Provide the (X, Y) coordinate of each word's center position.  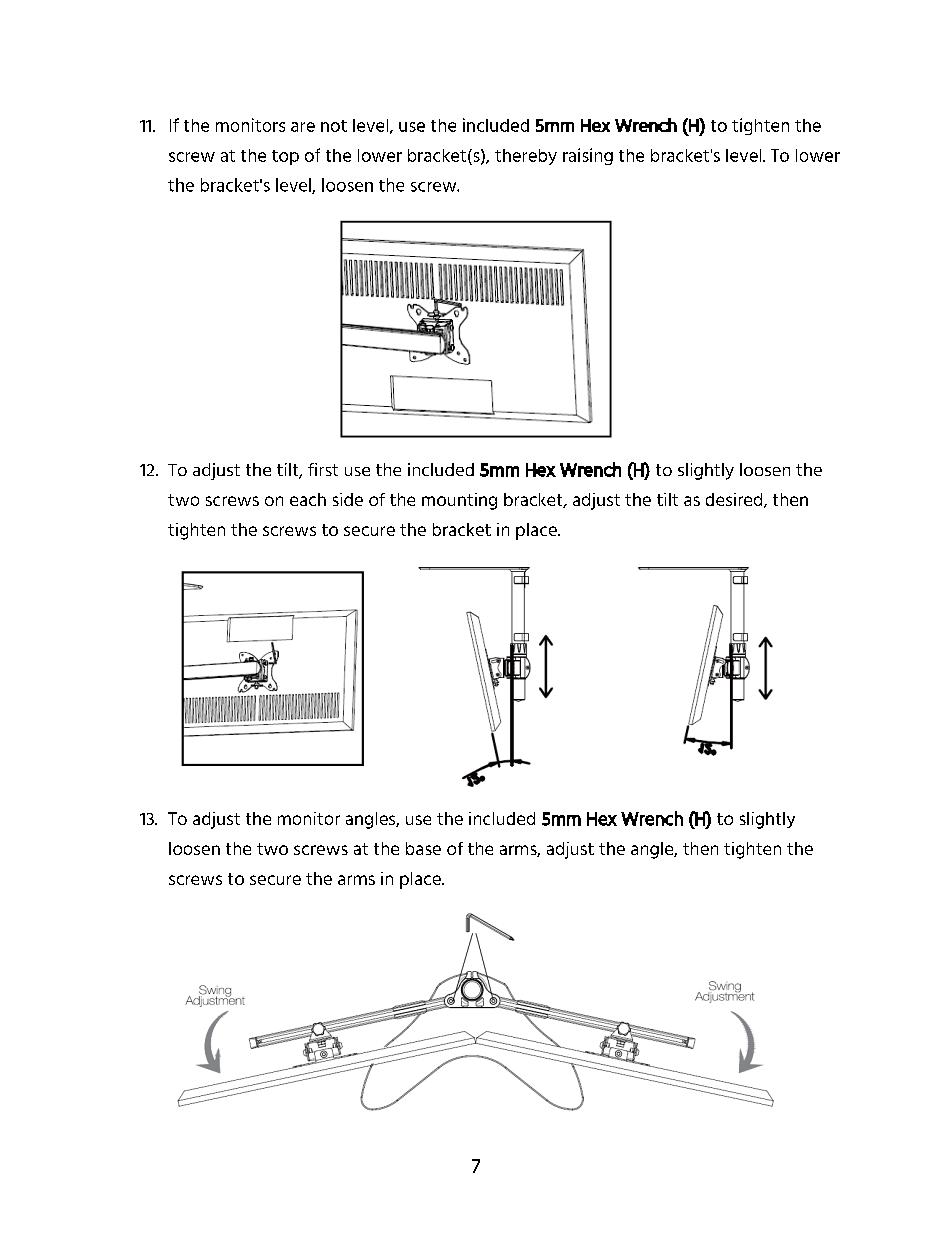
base (423, 848)
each (308, 499)
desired (735, 500)
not (334, 126)
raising (588, 156)
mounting (459, 501)
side (348, 499)
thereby (526, 157)
